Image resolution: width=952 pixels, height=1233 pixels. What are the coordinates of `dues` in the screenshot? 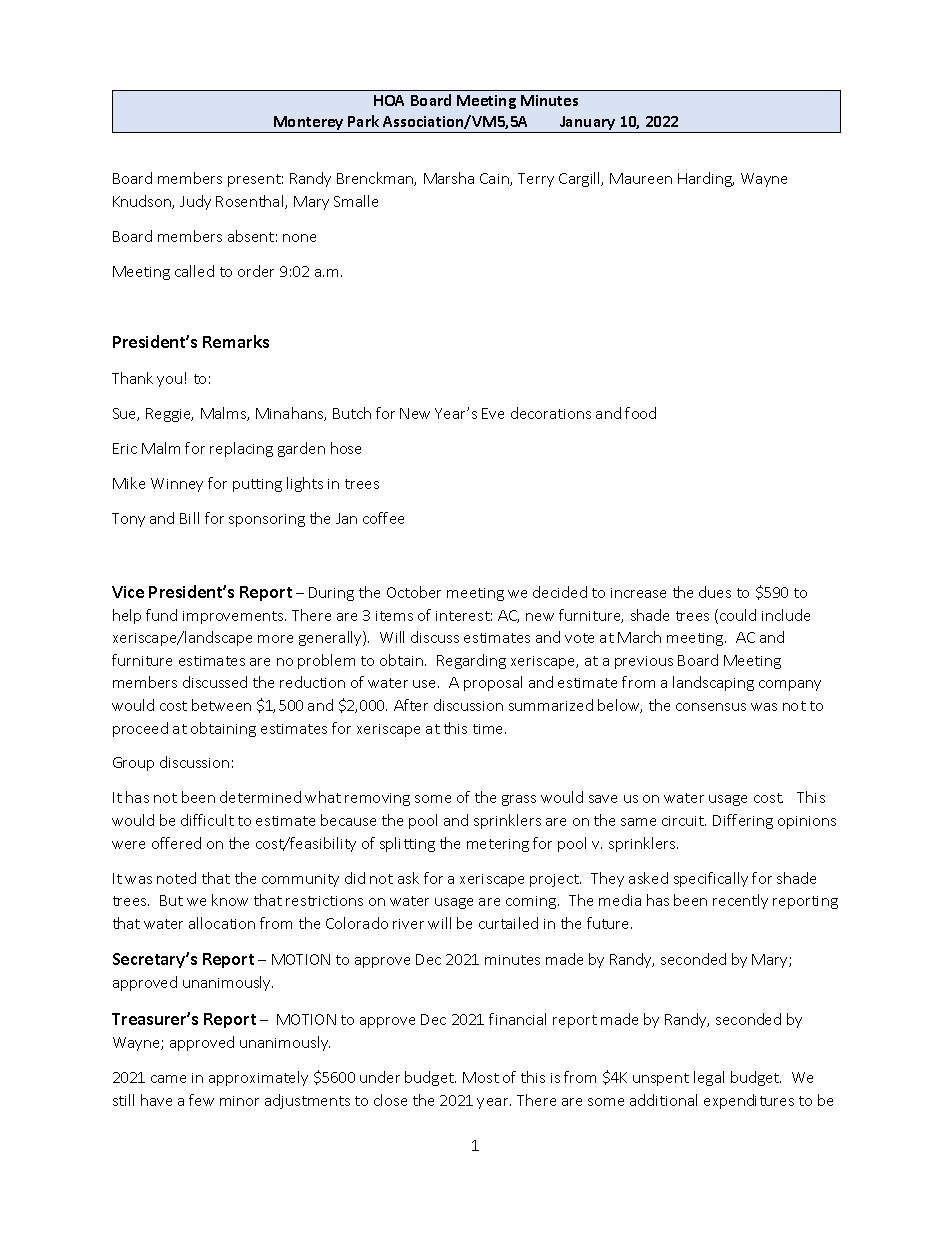 It's located at (715, 592).
